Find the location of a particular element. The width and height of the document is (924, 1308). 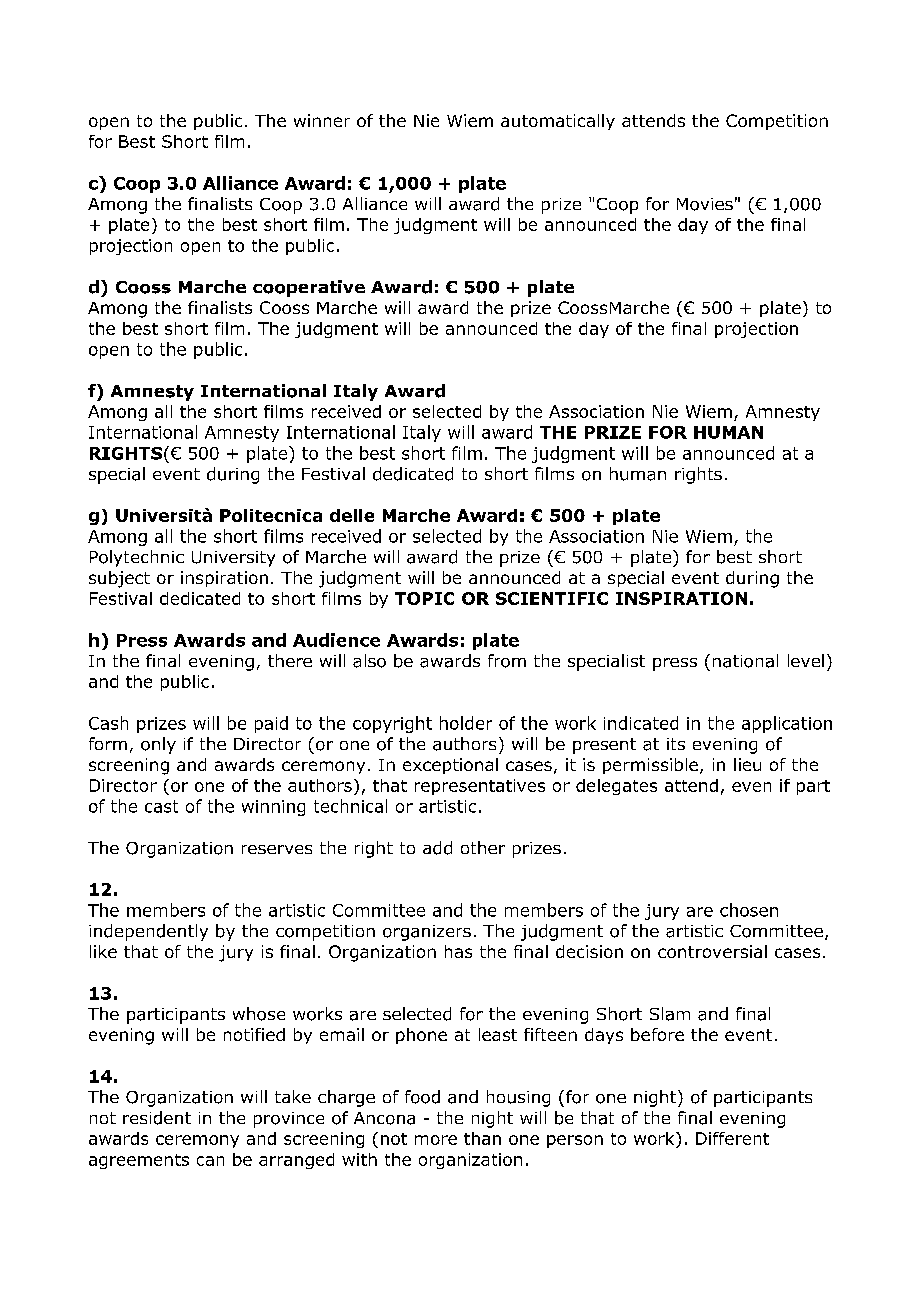

lieu is located at coordinates (747, 764).
